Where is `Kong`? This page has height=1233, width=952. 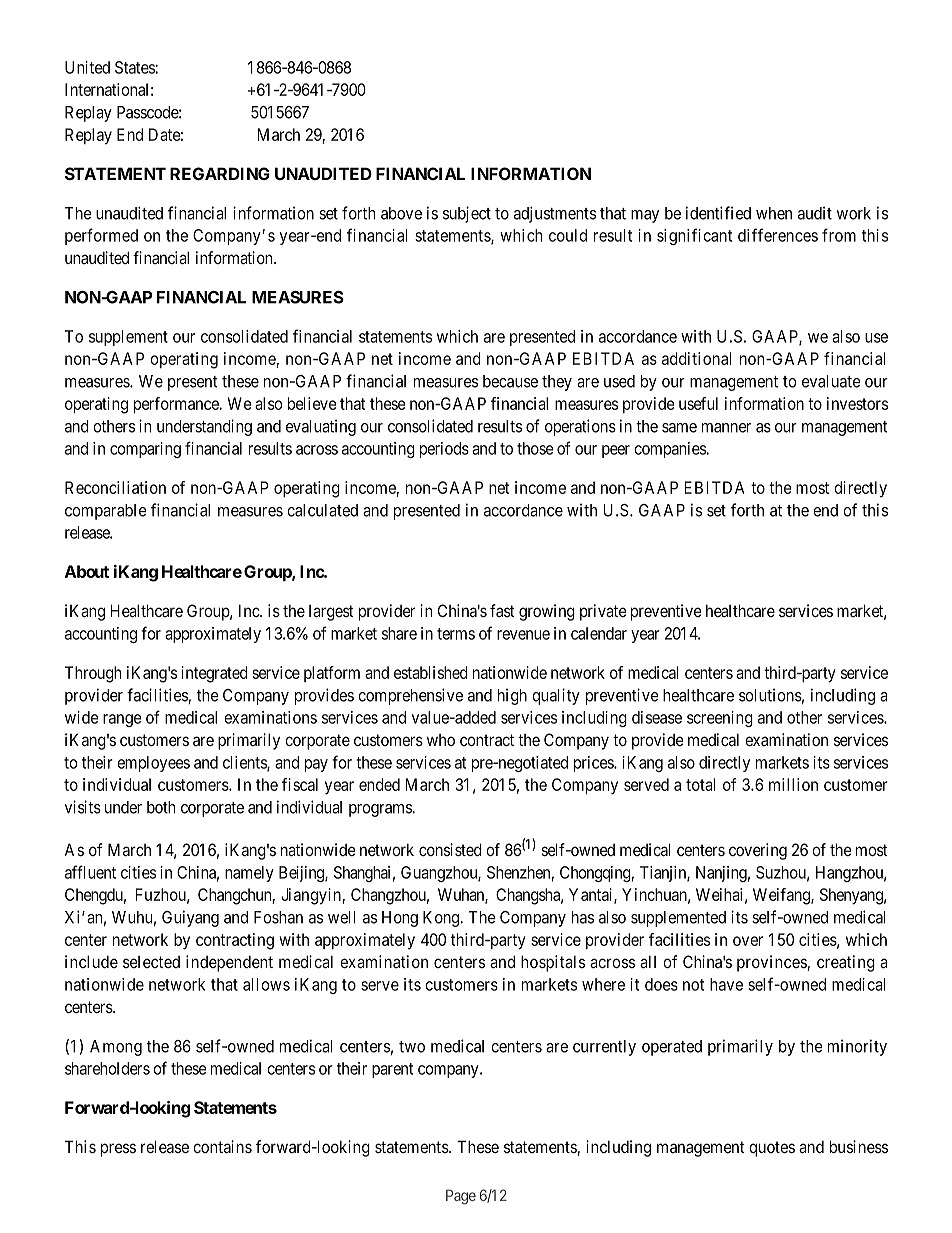 Kong is located at coordinates (442, 919).
